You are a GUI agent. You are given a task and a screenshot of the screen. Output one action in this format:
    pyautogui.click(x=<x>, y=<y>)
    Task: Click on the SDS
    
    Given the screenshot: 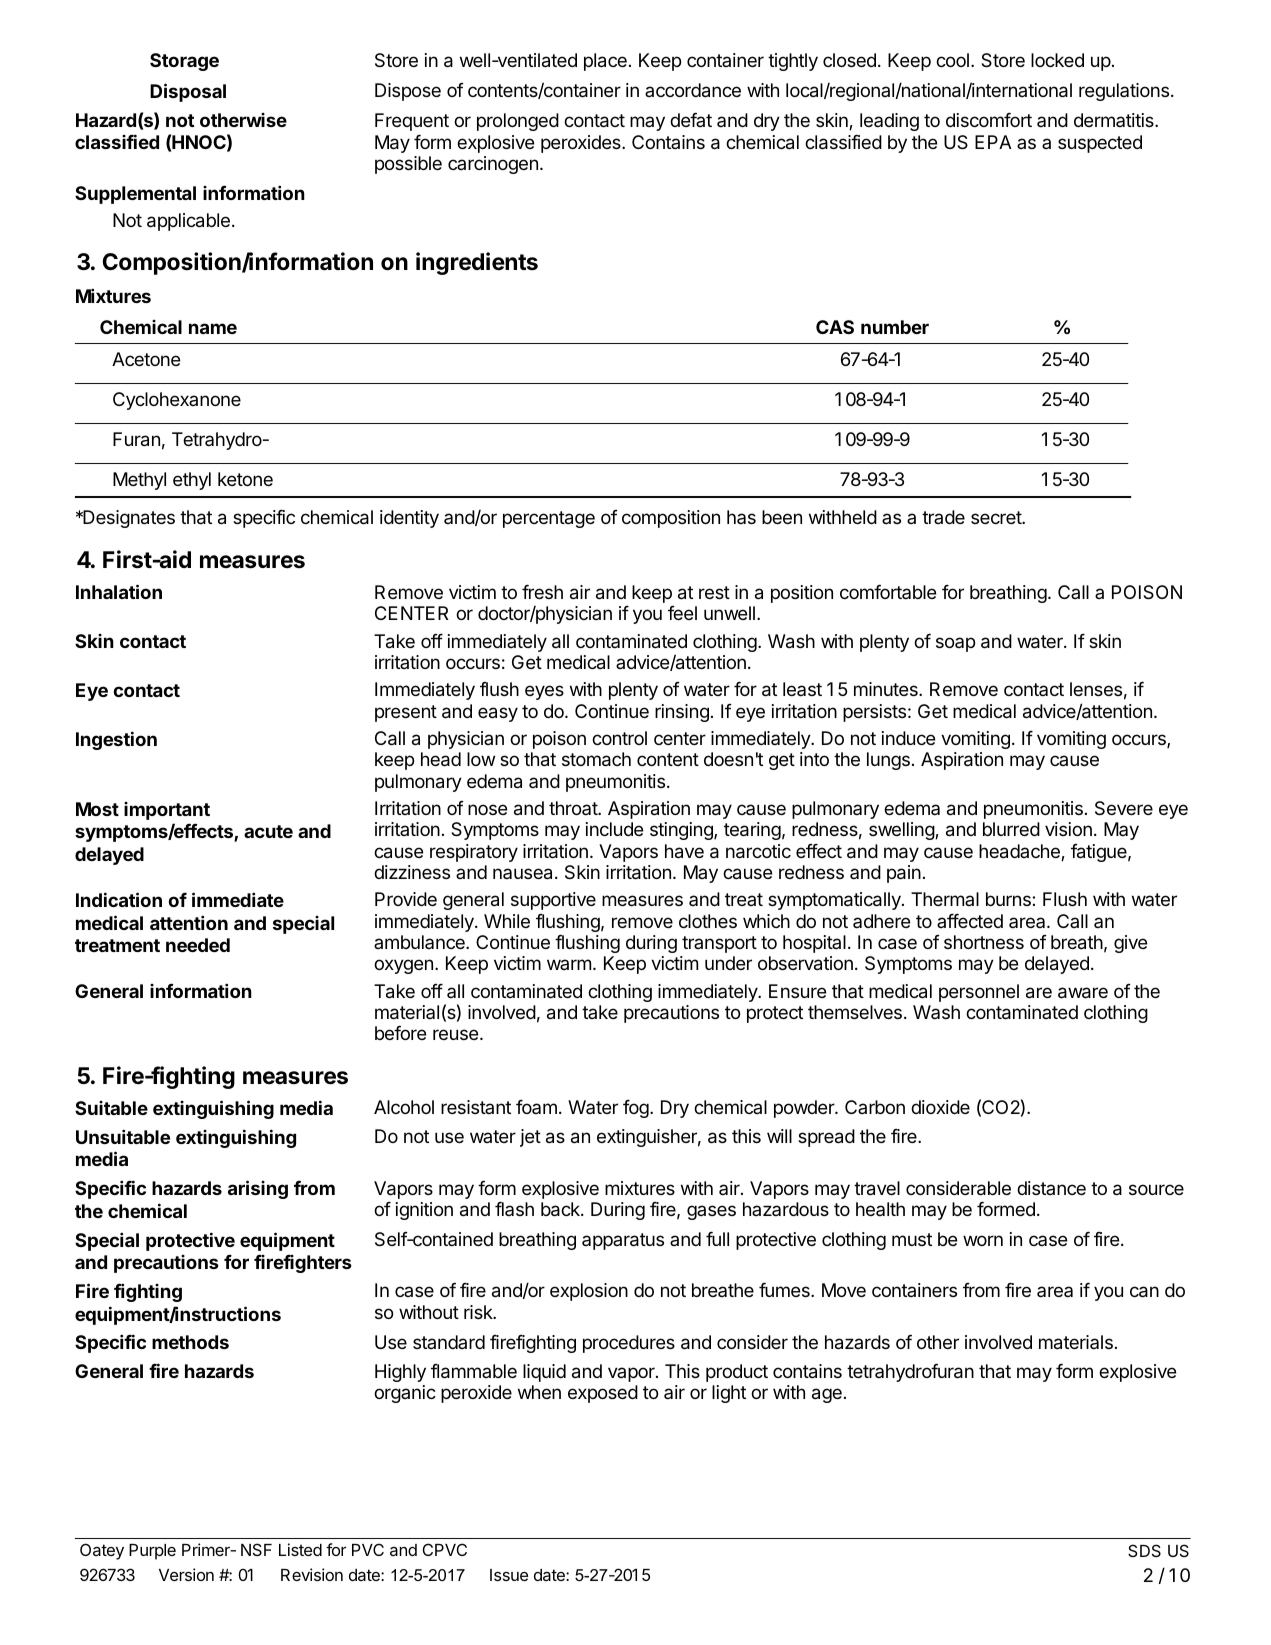 What is the action you would take?
    pyautogui.click(x=1144, y=1550)
